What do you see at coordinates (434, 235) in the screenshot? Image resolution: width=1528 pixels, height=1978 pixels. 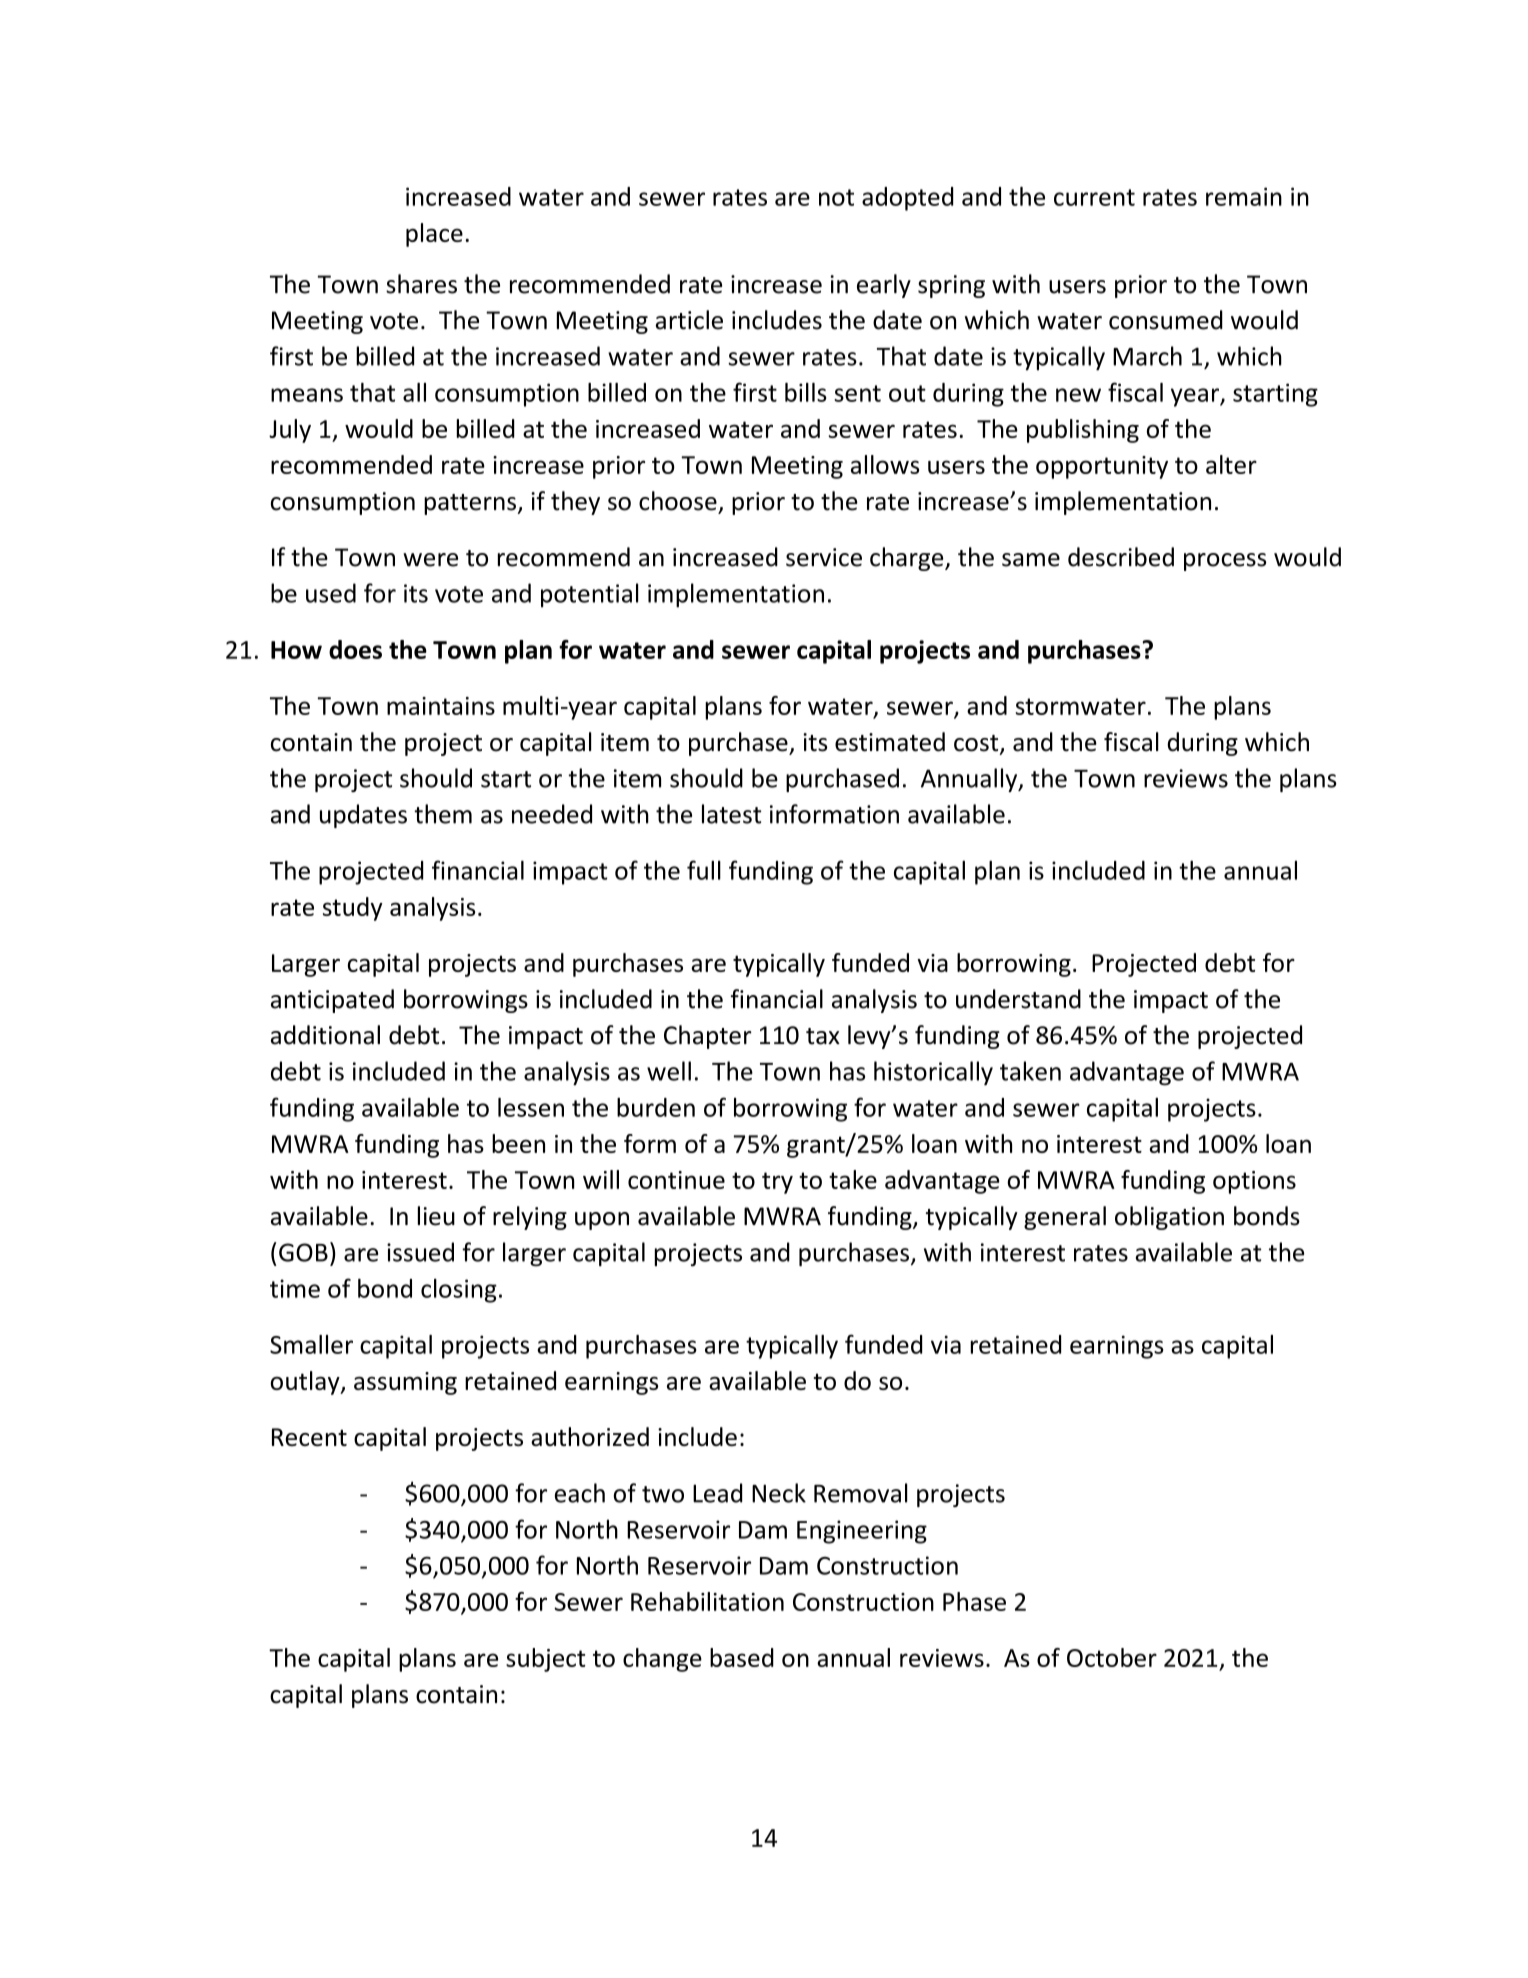 I see `place` at bounding box center [434, 235].
